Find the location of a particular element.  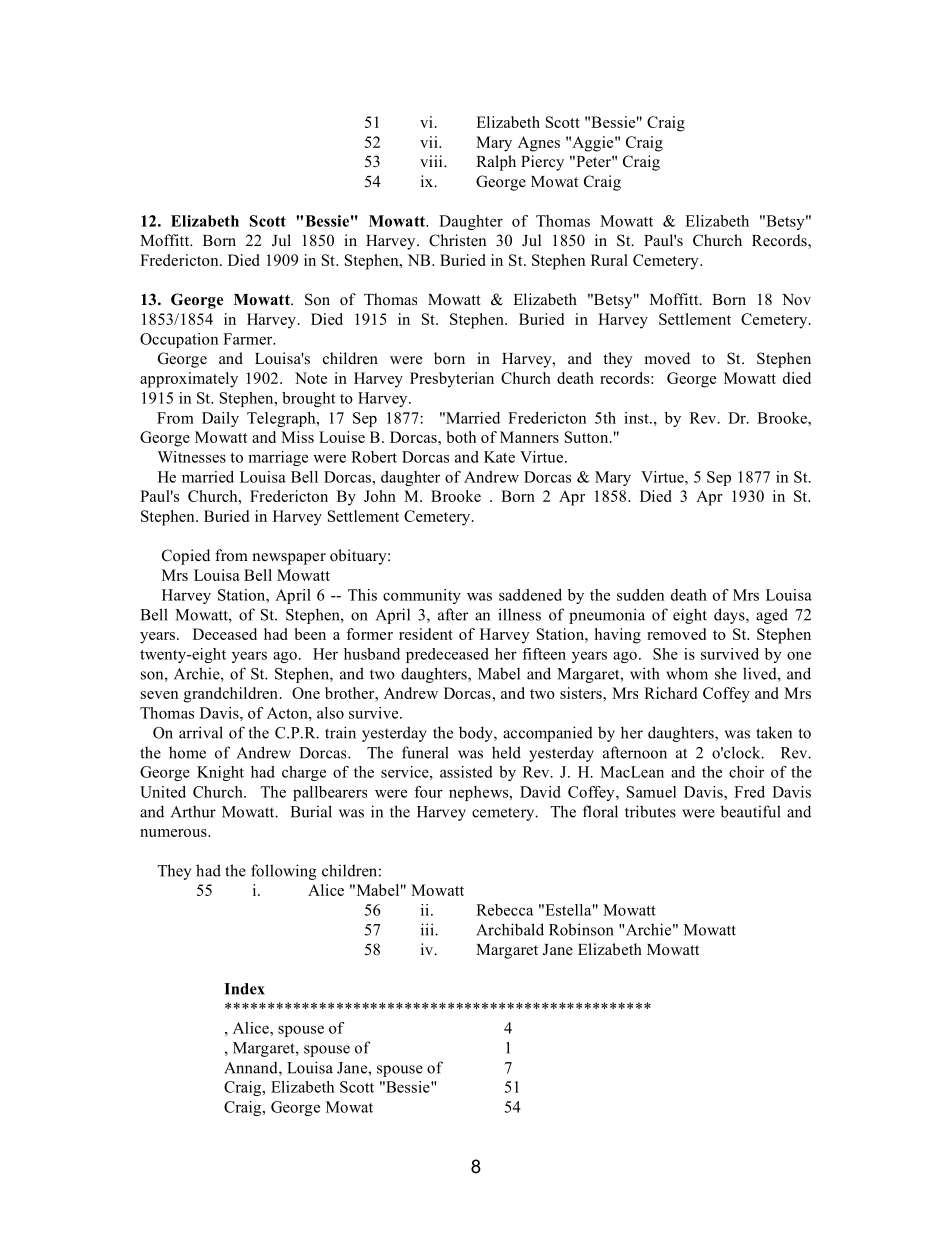

Index is located at coordinates (244, 989).
